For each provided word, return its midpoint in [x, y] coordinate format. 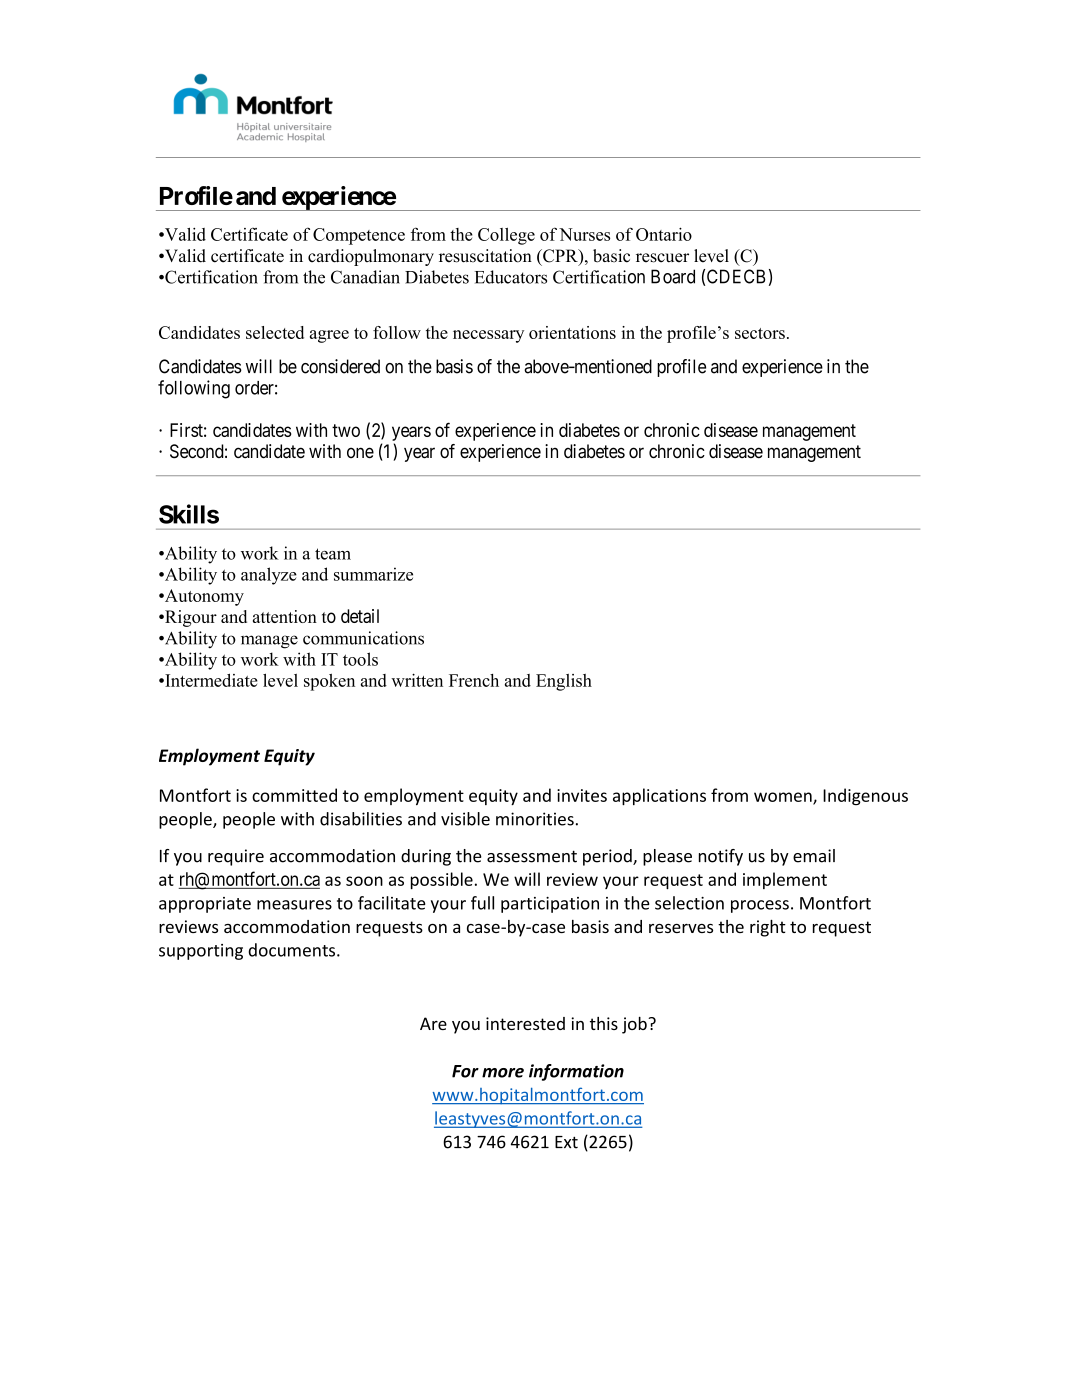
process [760, 906]
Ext [566, 1142]
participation [550, 905]
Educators [511, 277]
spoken [329, 682]
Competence [359, 236]
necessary [488, 336]
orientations [572, 332]
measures [294, 905]
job [635, 1025]
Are [433, 1023]
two [346, 430]
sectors [760, 333]
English [564, 682]
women [784, 798]
